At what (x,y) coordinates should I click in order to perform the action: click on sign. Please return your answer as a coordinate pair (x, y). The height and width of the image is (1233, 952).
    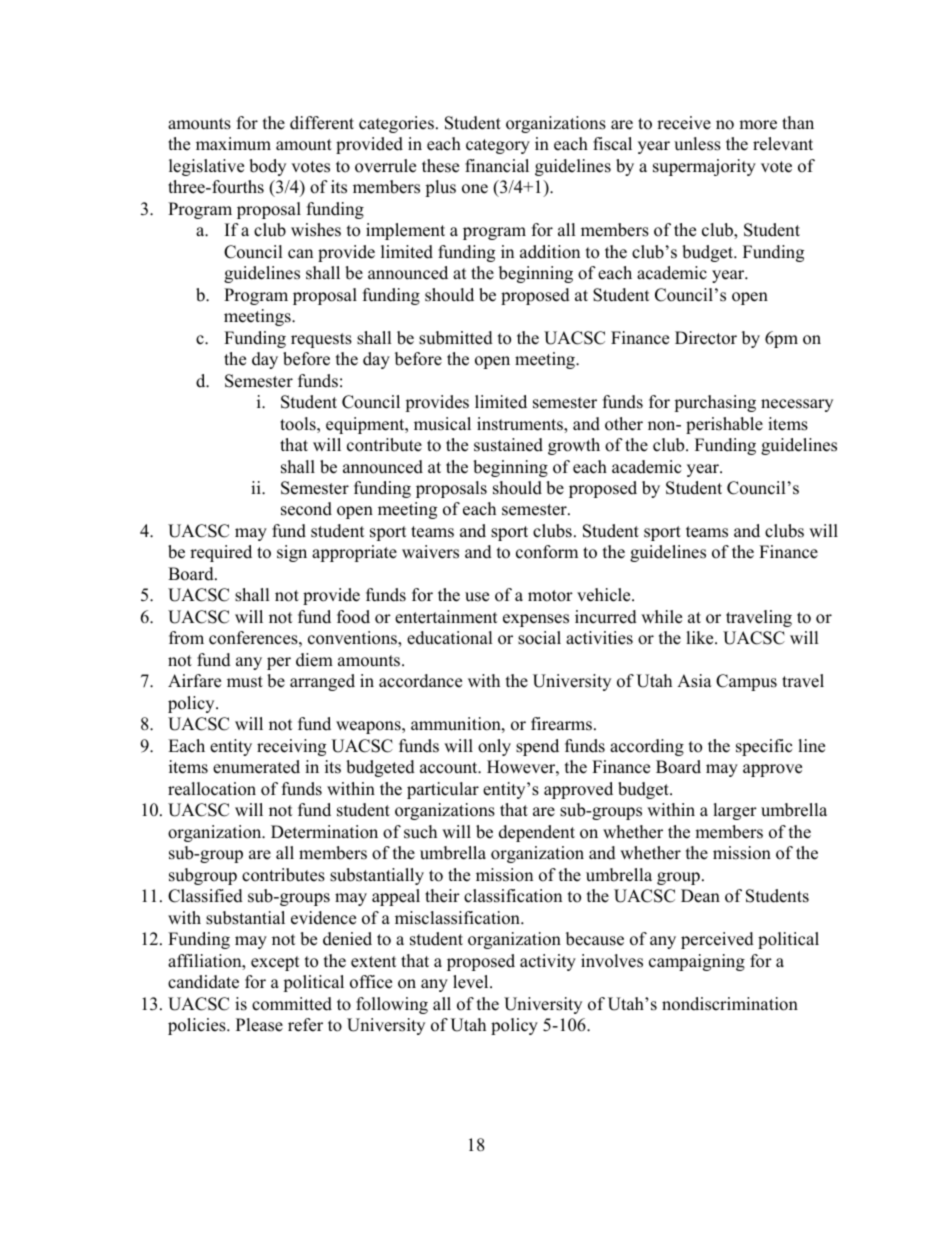
    Looking at the image, I should click on (292, 553).
